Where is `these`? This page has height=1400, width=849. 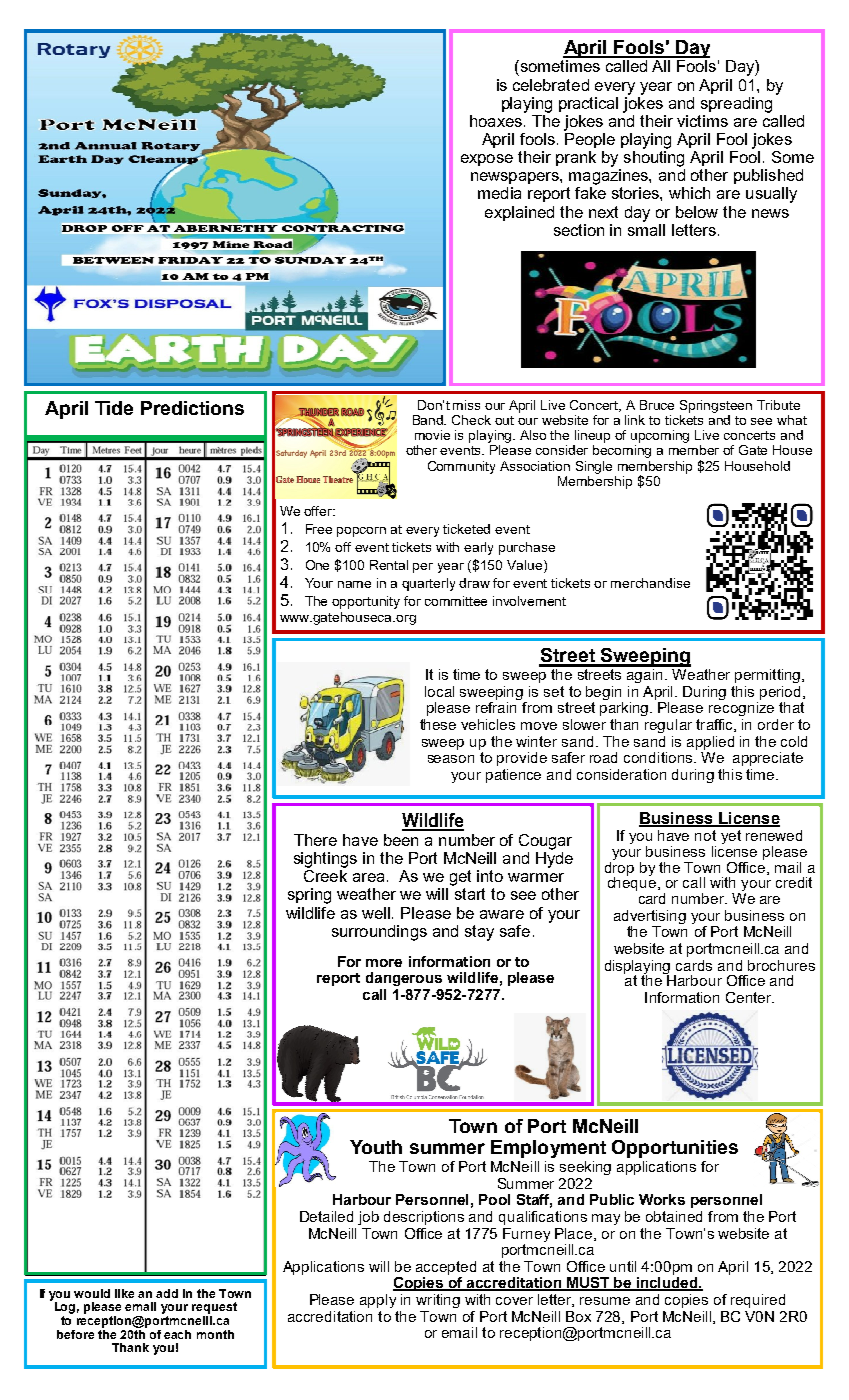 these is located at coordinates (438, 724).
